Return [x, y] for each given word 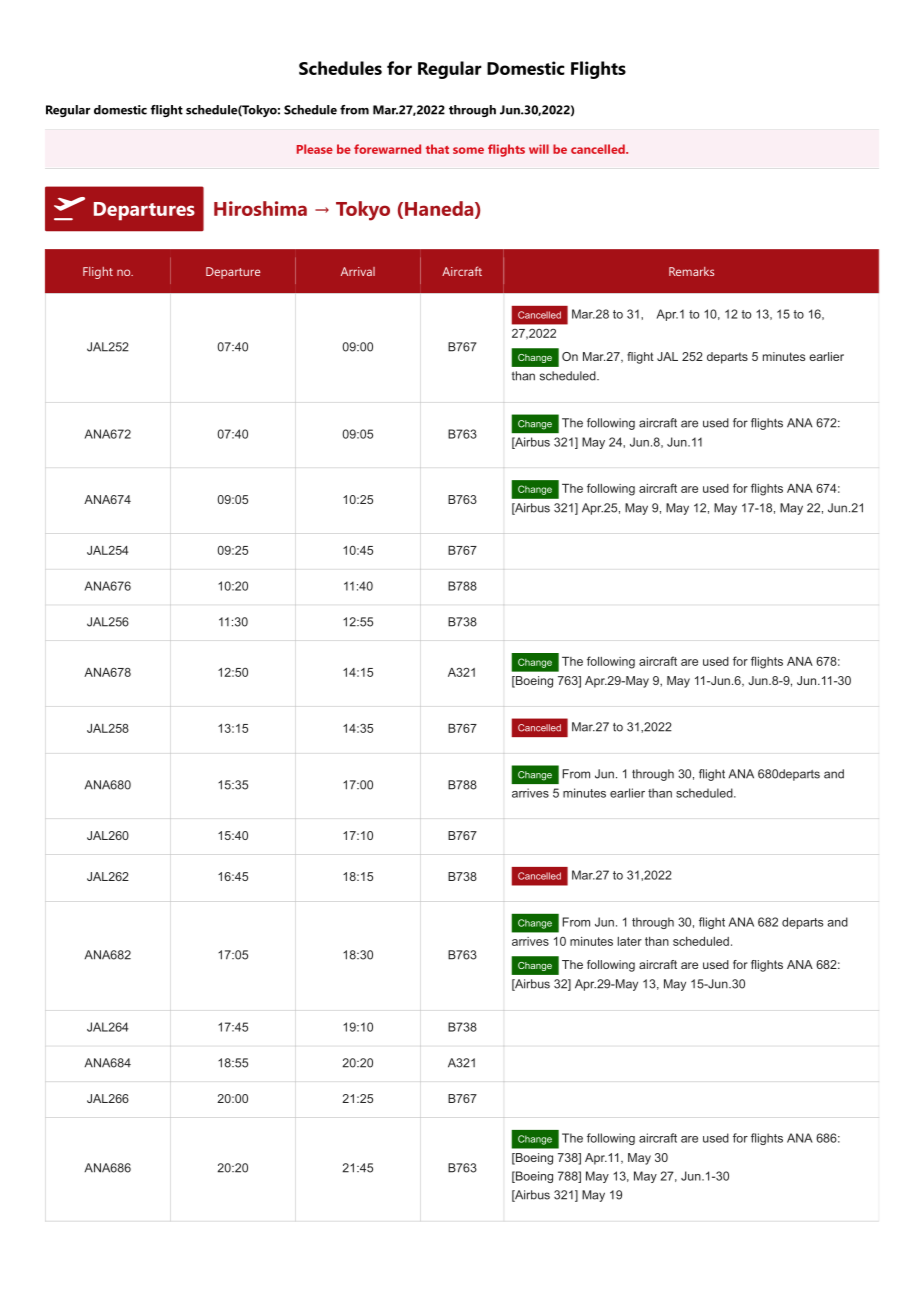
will [539, 149]
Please [315, 149]
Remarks [691, 271]
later [630, 941]
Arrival [358, 271]
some [468, 150]
